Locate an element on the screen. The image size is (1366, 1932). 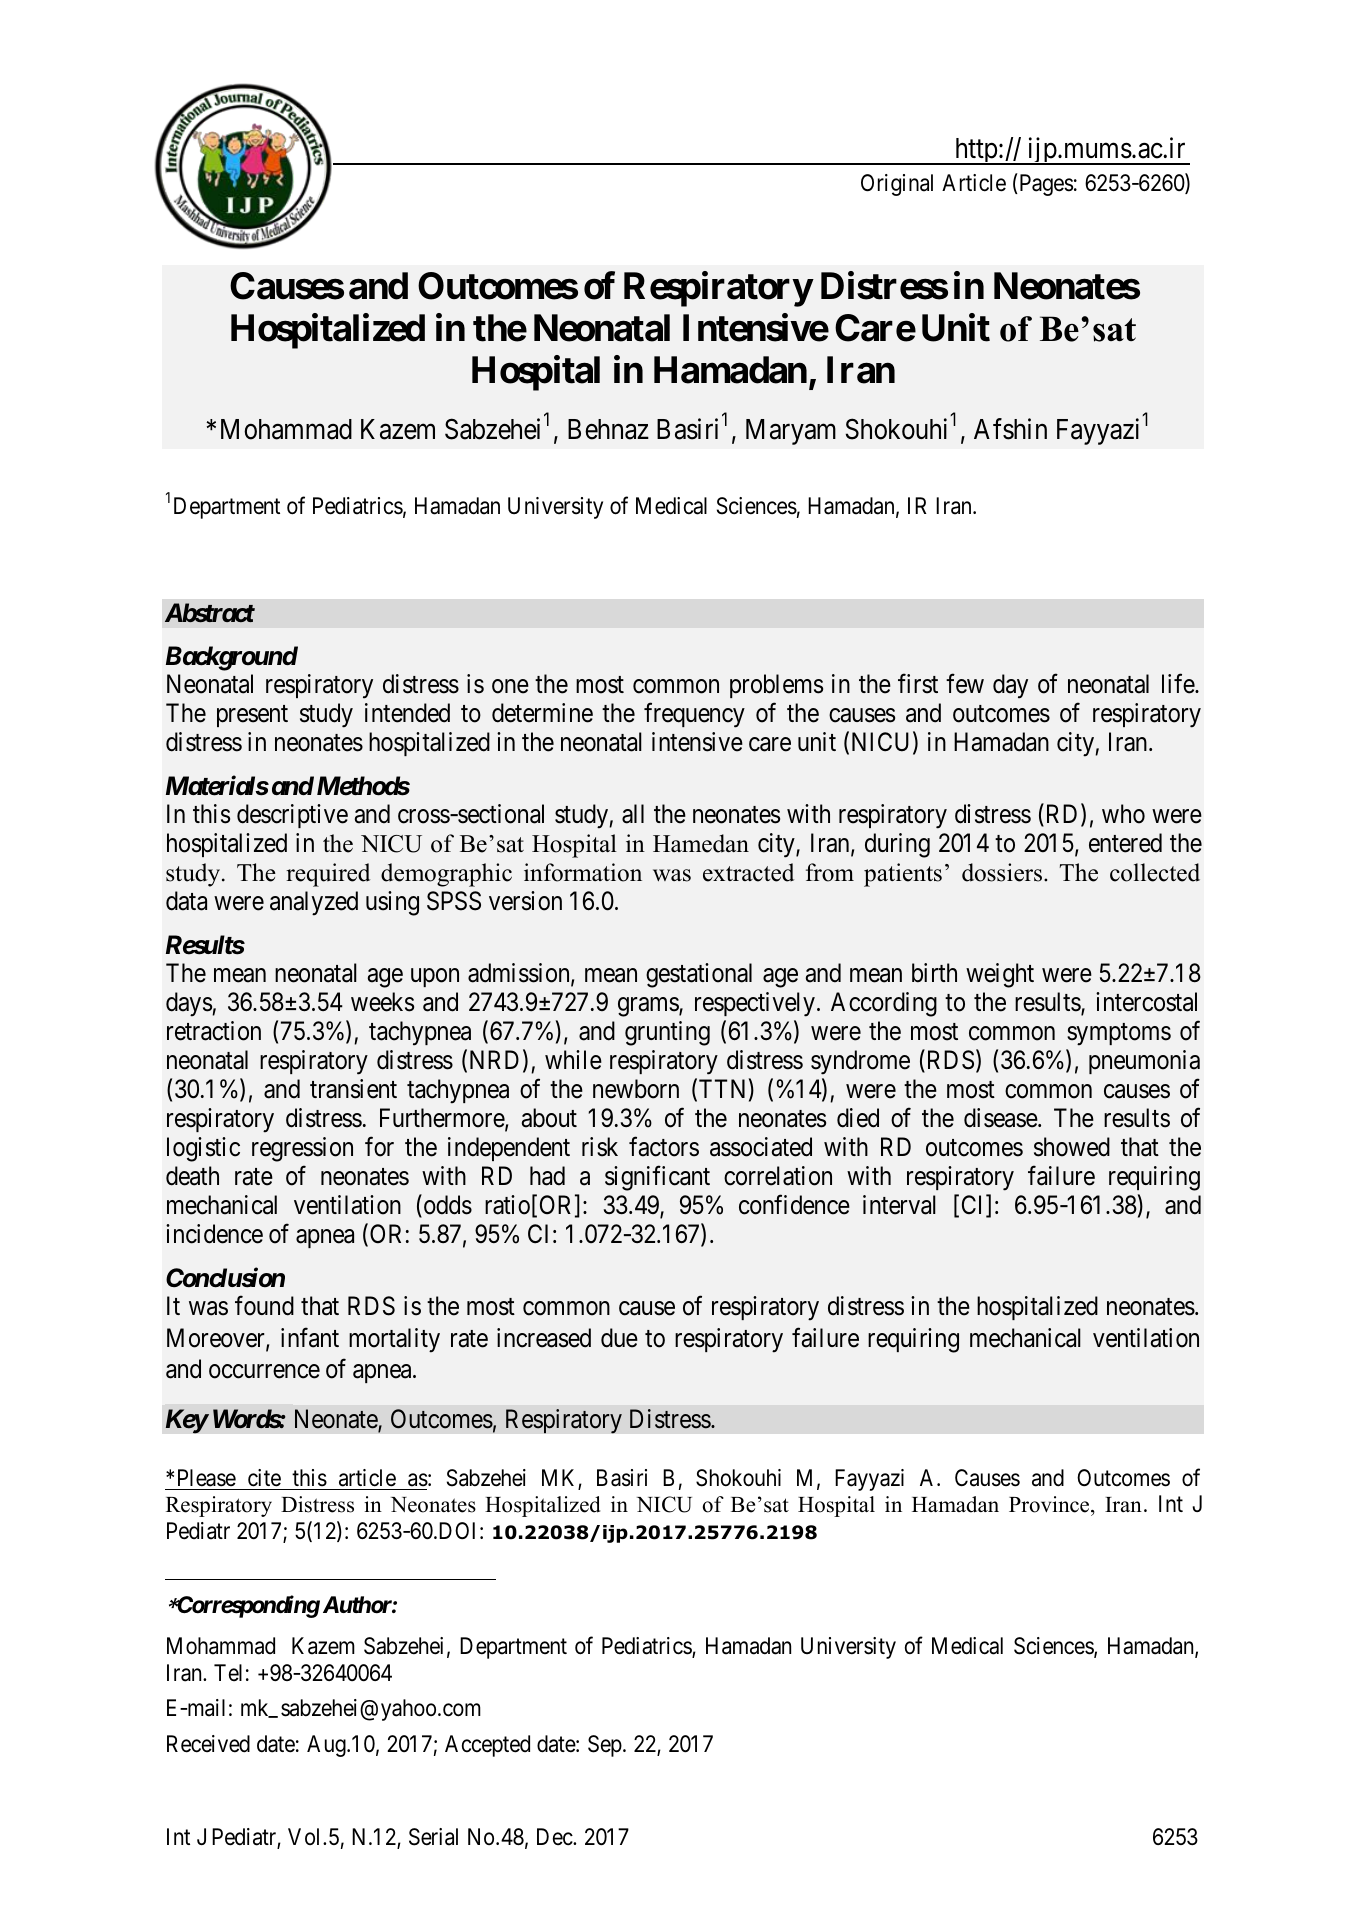
found is located at coordinates (264, 1306).
